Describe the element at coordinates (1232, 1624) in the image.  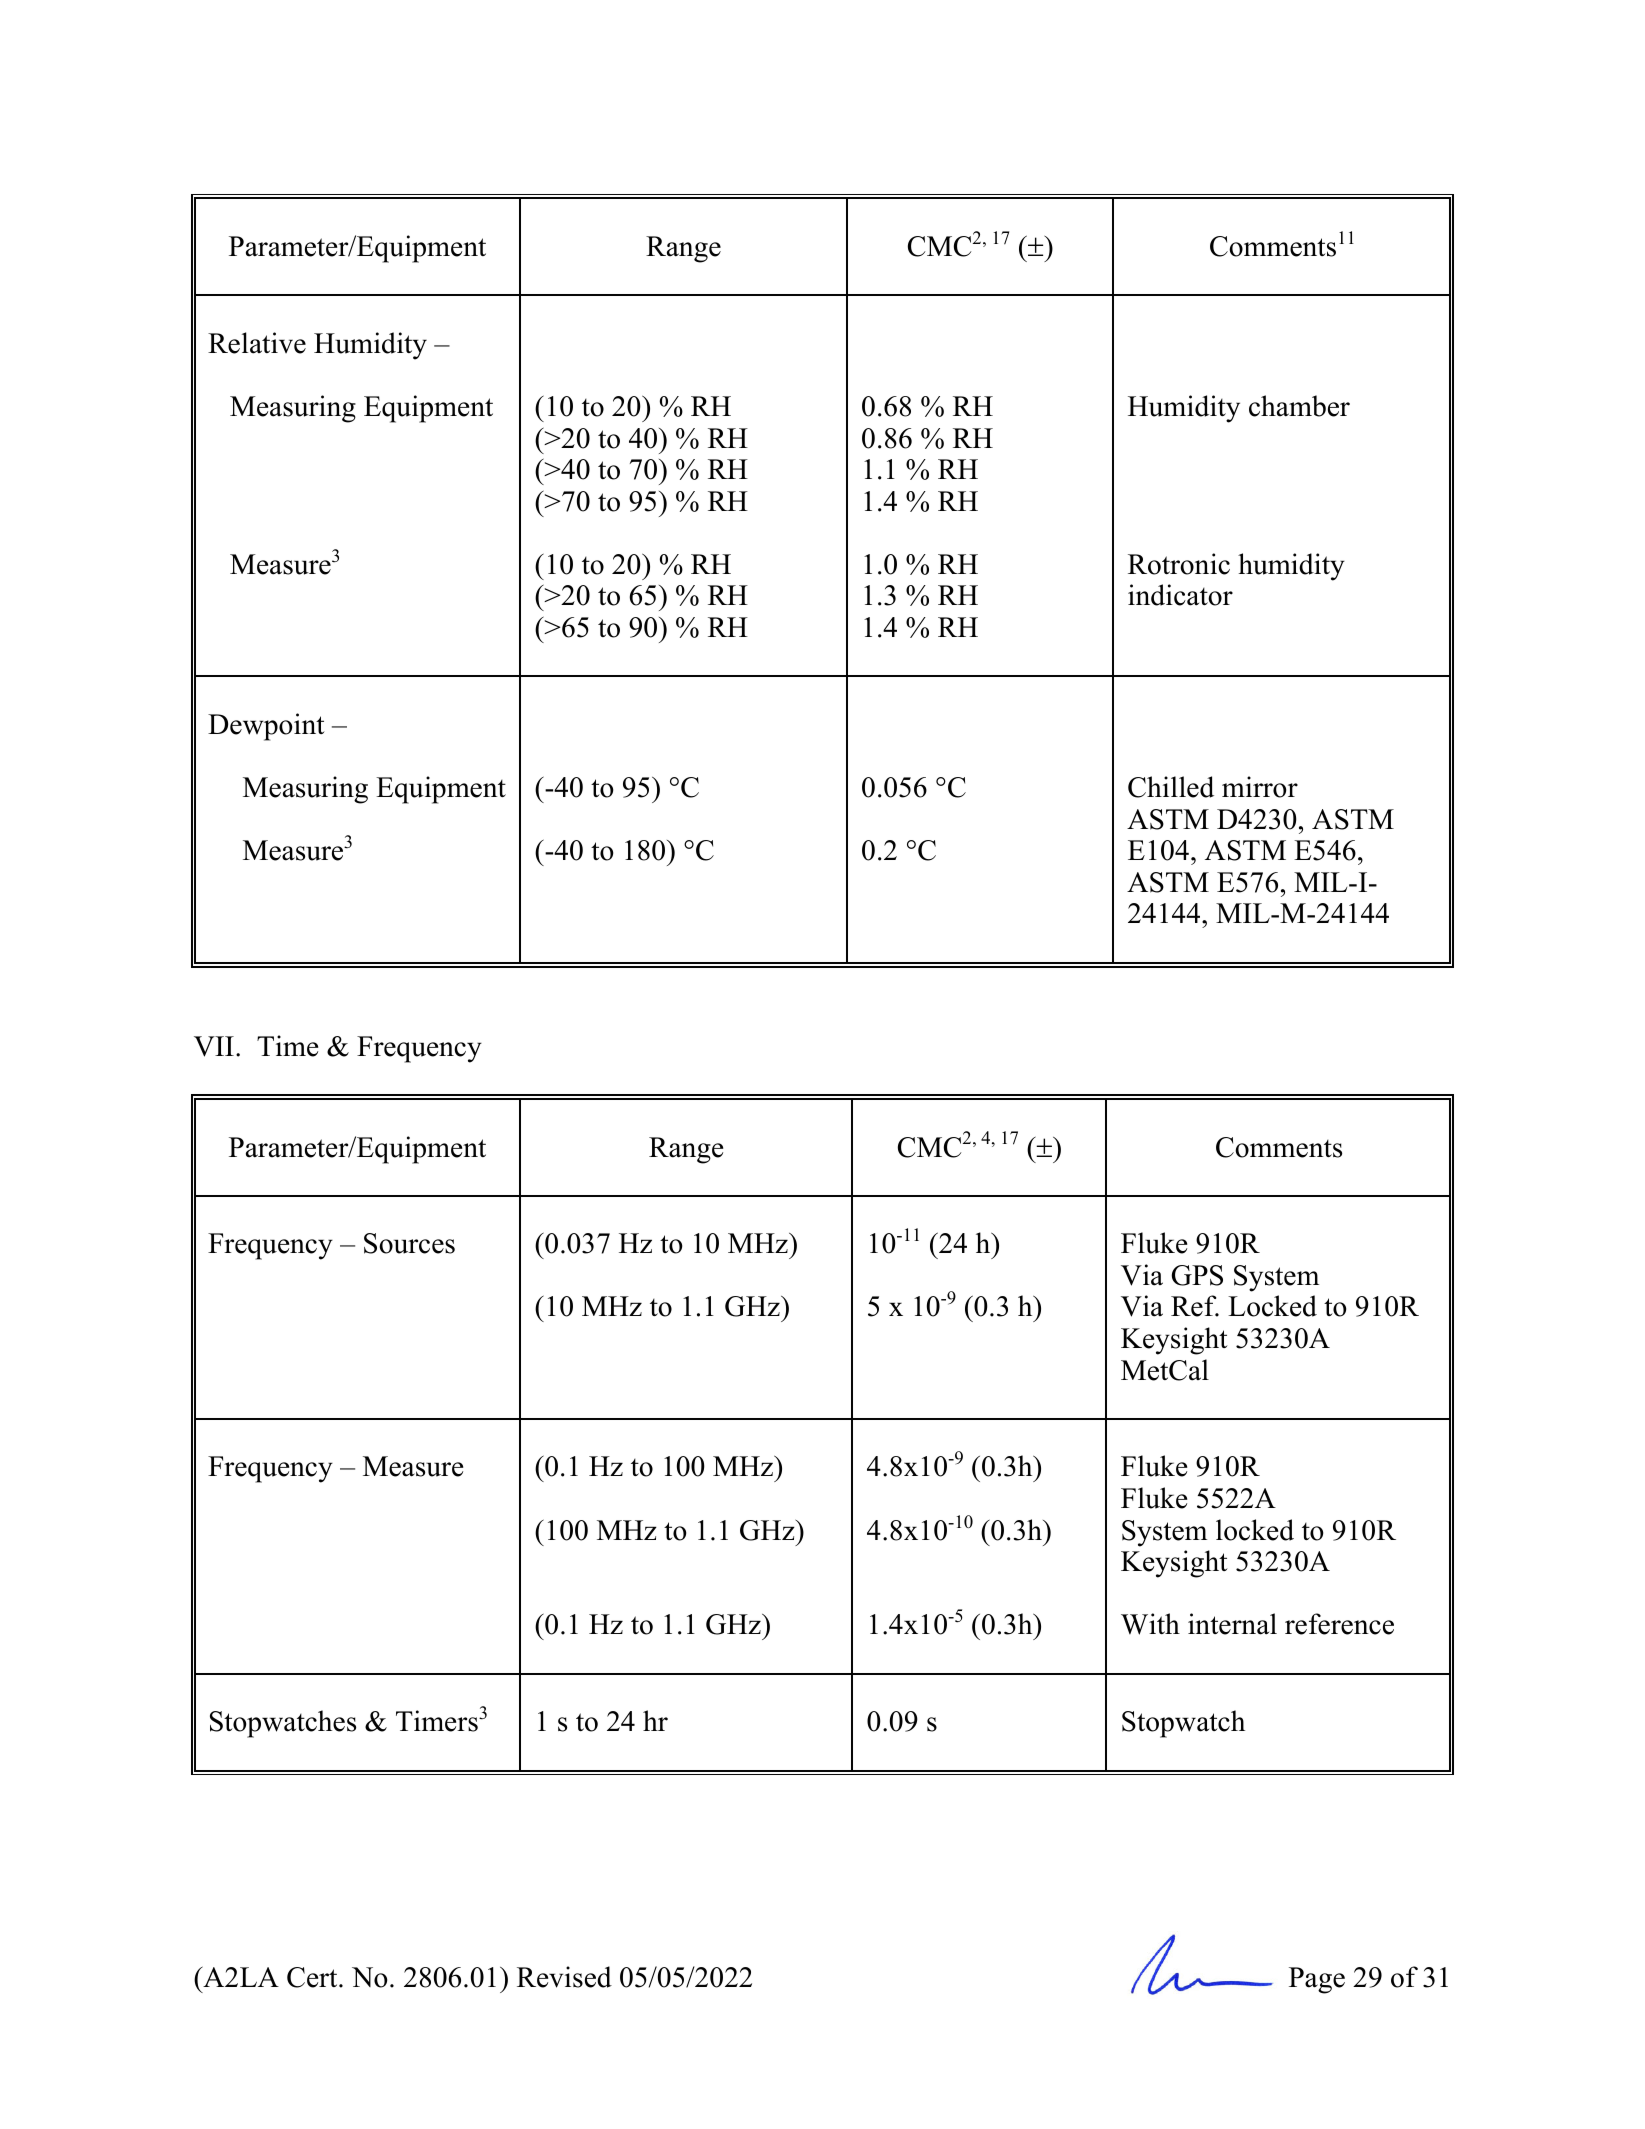
I see `internal` at that location.
